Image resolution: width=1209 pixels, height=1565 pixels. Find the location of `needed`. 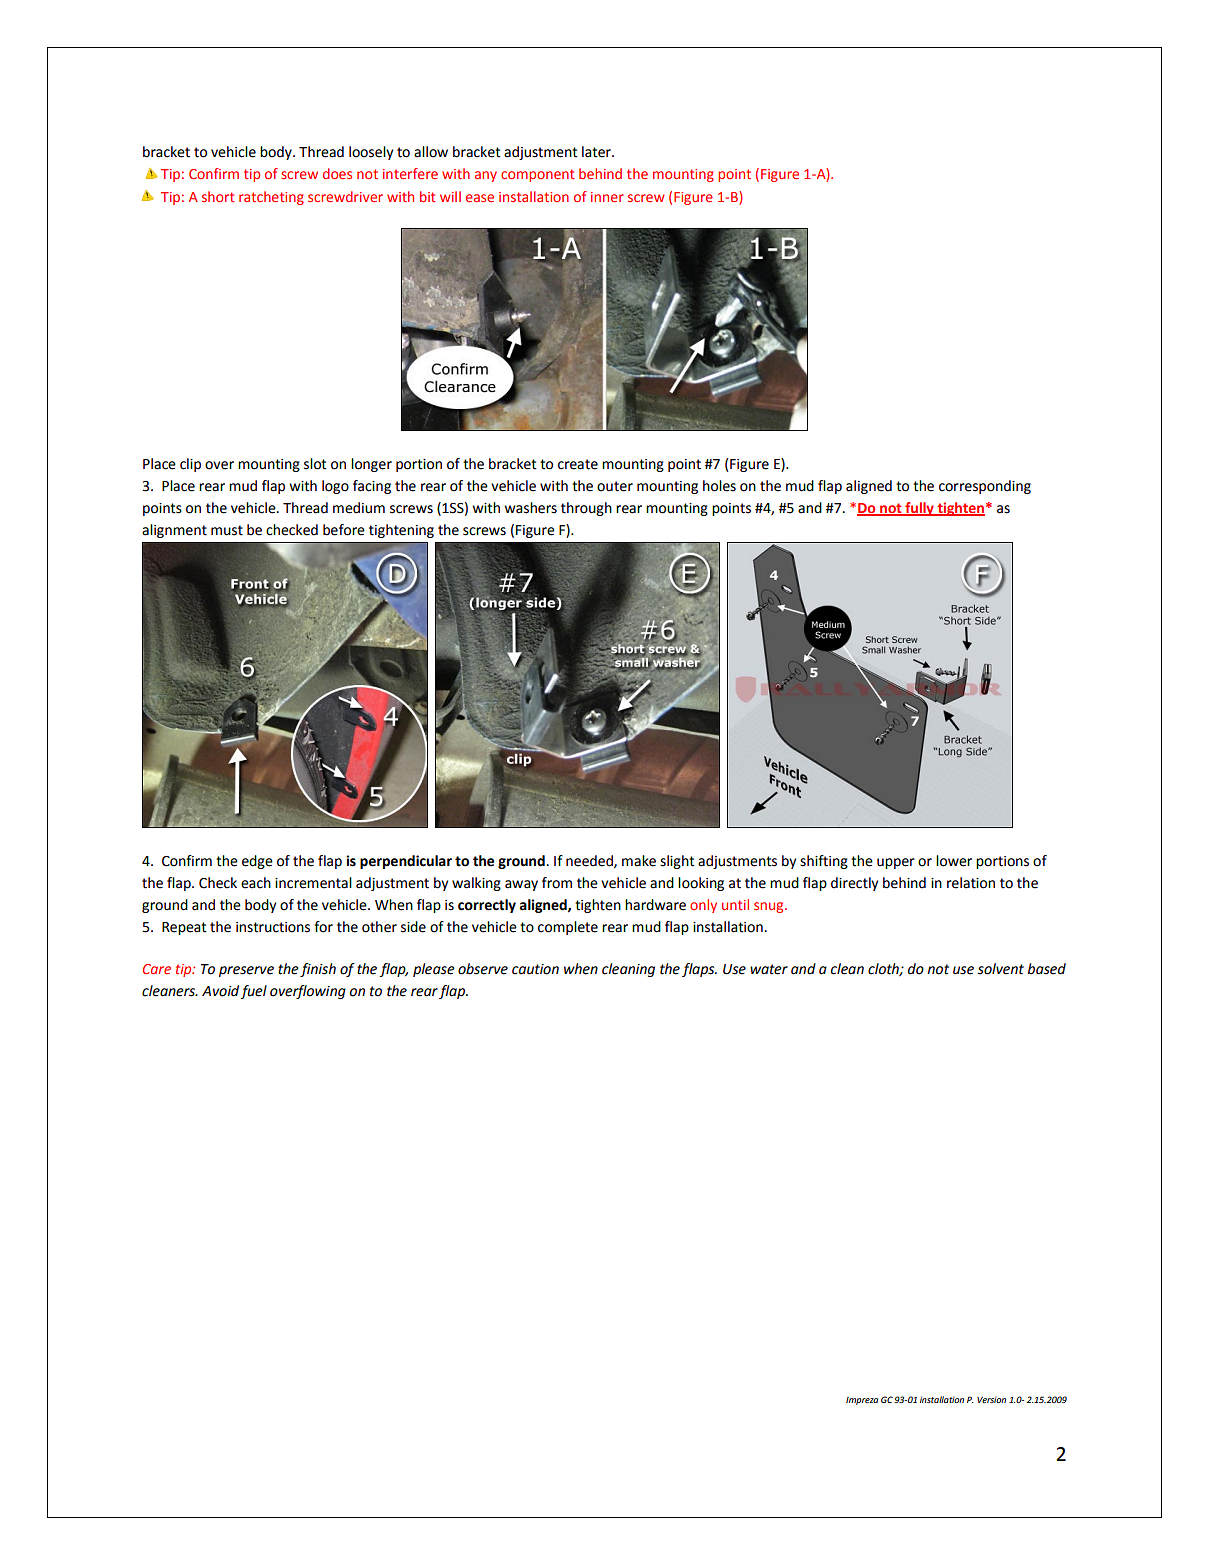

needed is located at coordinates (590, 861).
